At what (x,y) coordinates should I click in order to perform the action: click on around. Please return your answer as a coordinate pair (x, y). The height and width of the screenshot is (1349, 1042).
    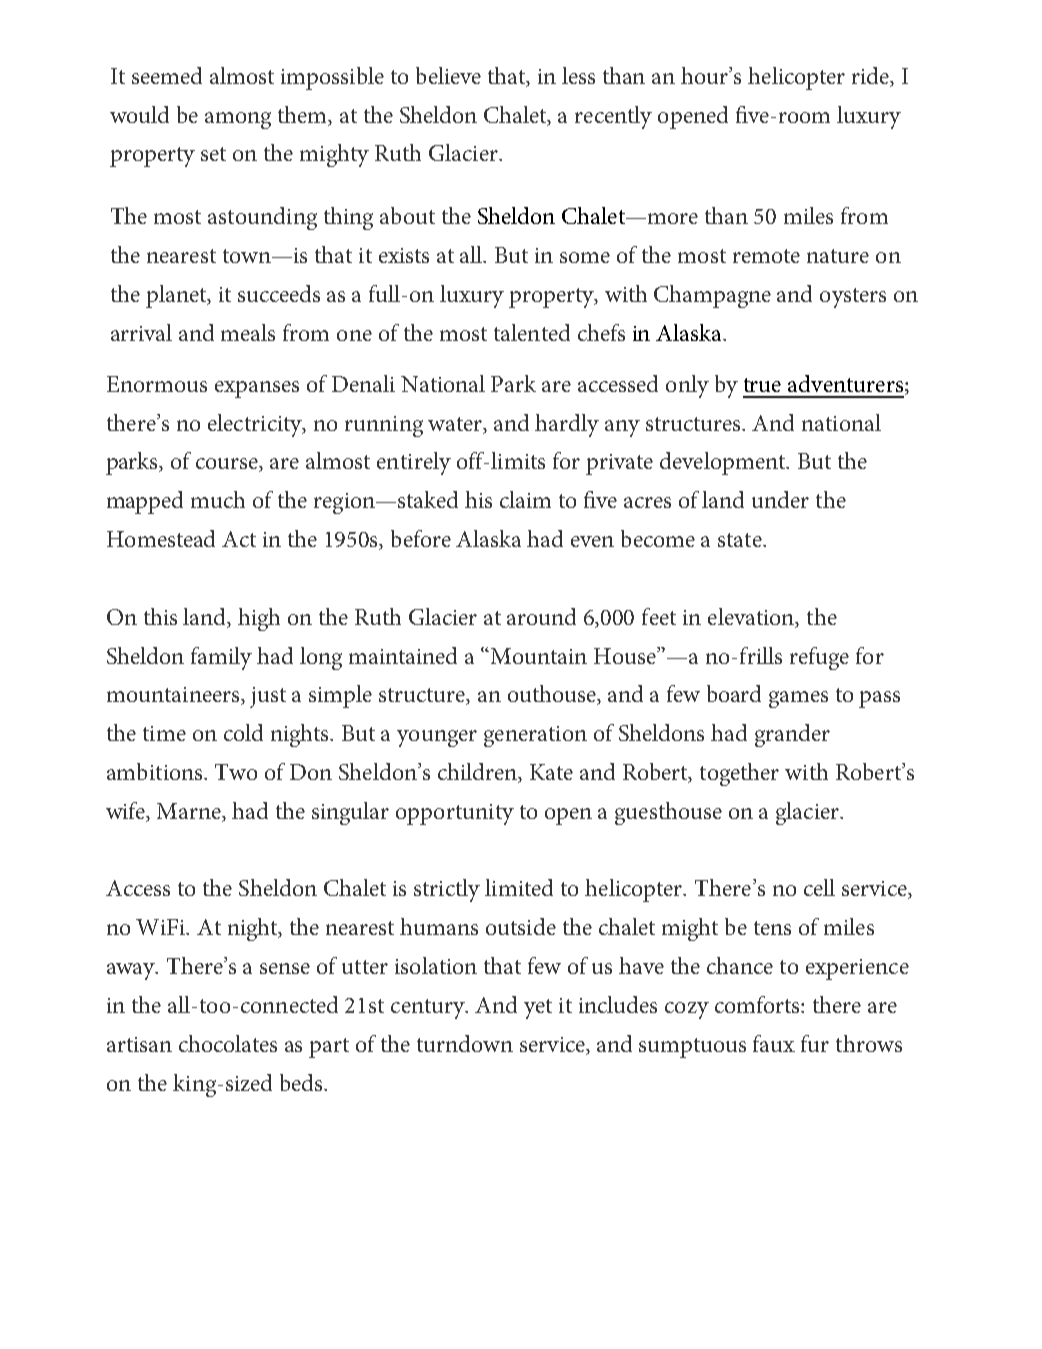
    Looking at the image, I should click on (541, 616).
